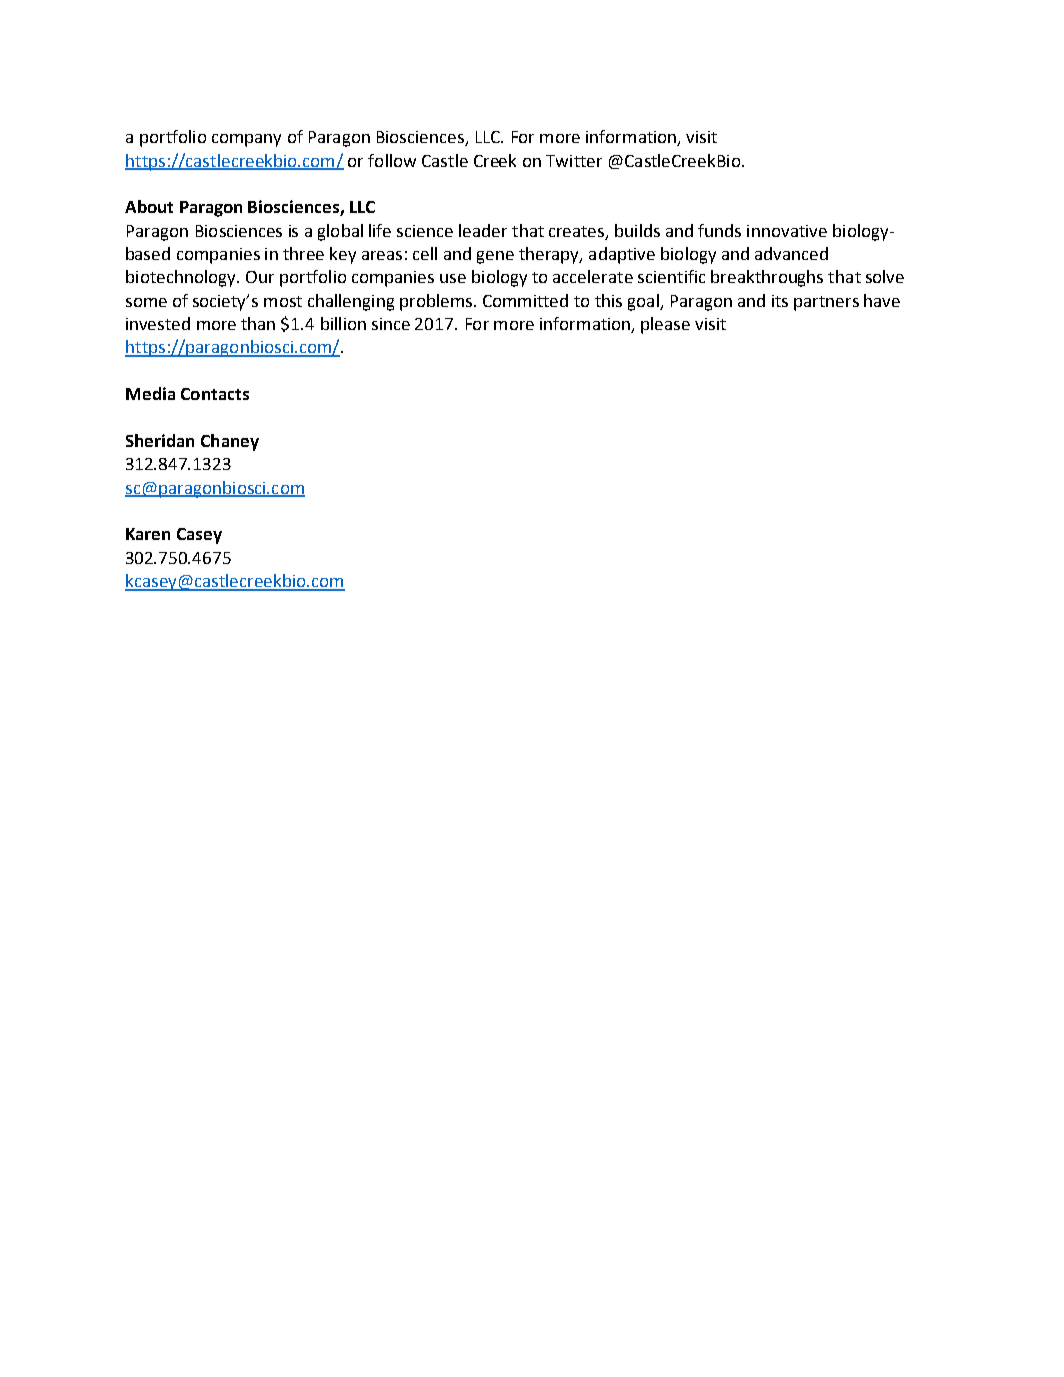 The image size is (1064, 1377). What do you see at coordinates (160, 440) in the screenshot?
I see `Sheridan` at bounding box center [160, 440].
